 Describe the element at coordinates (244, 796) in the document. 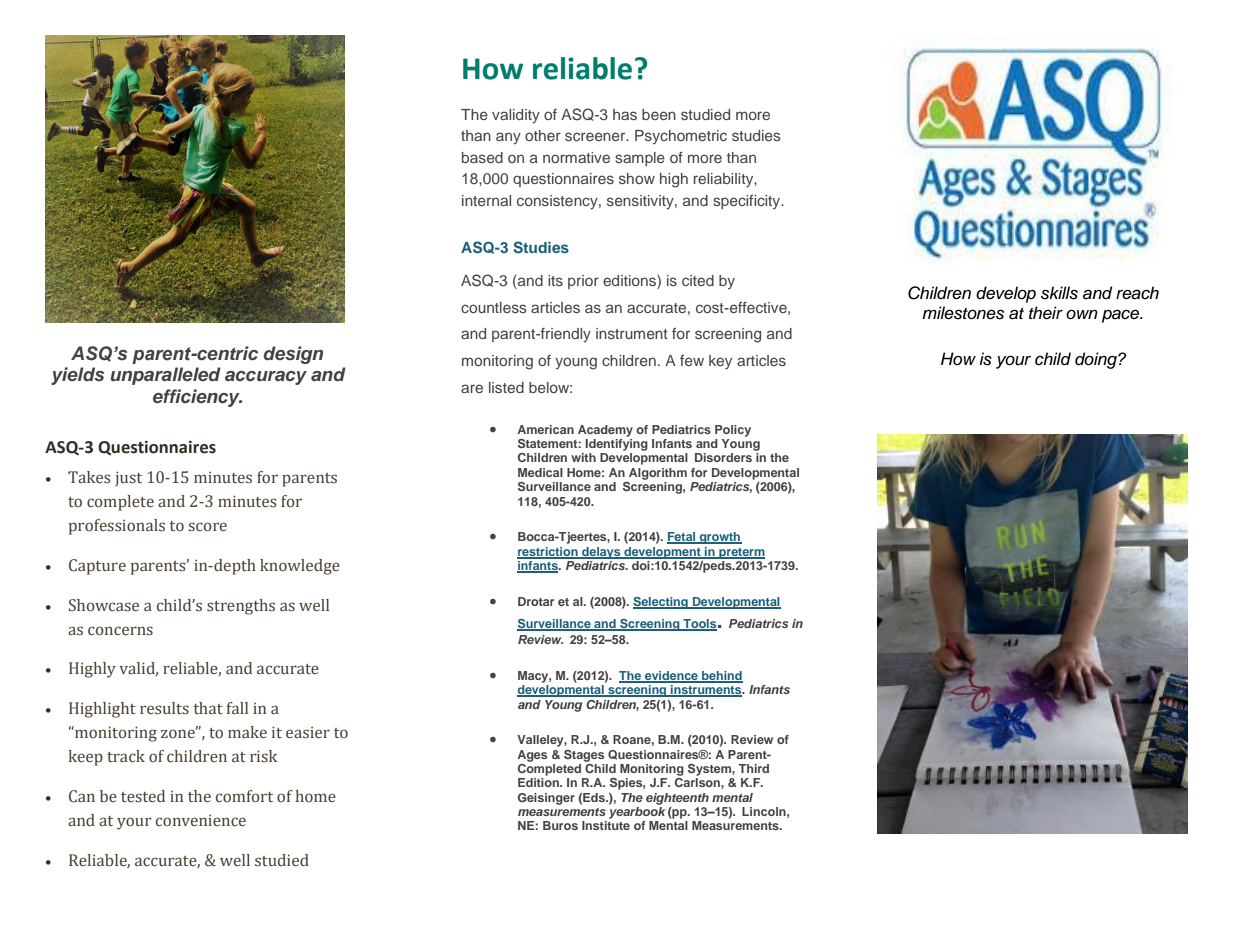

I see `comfort` at that location.
